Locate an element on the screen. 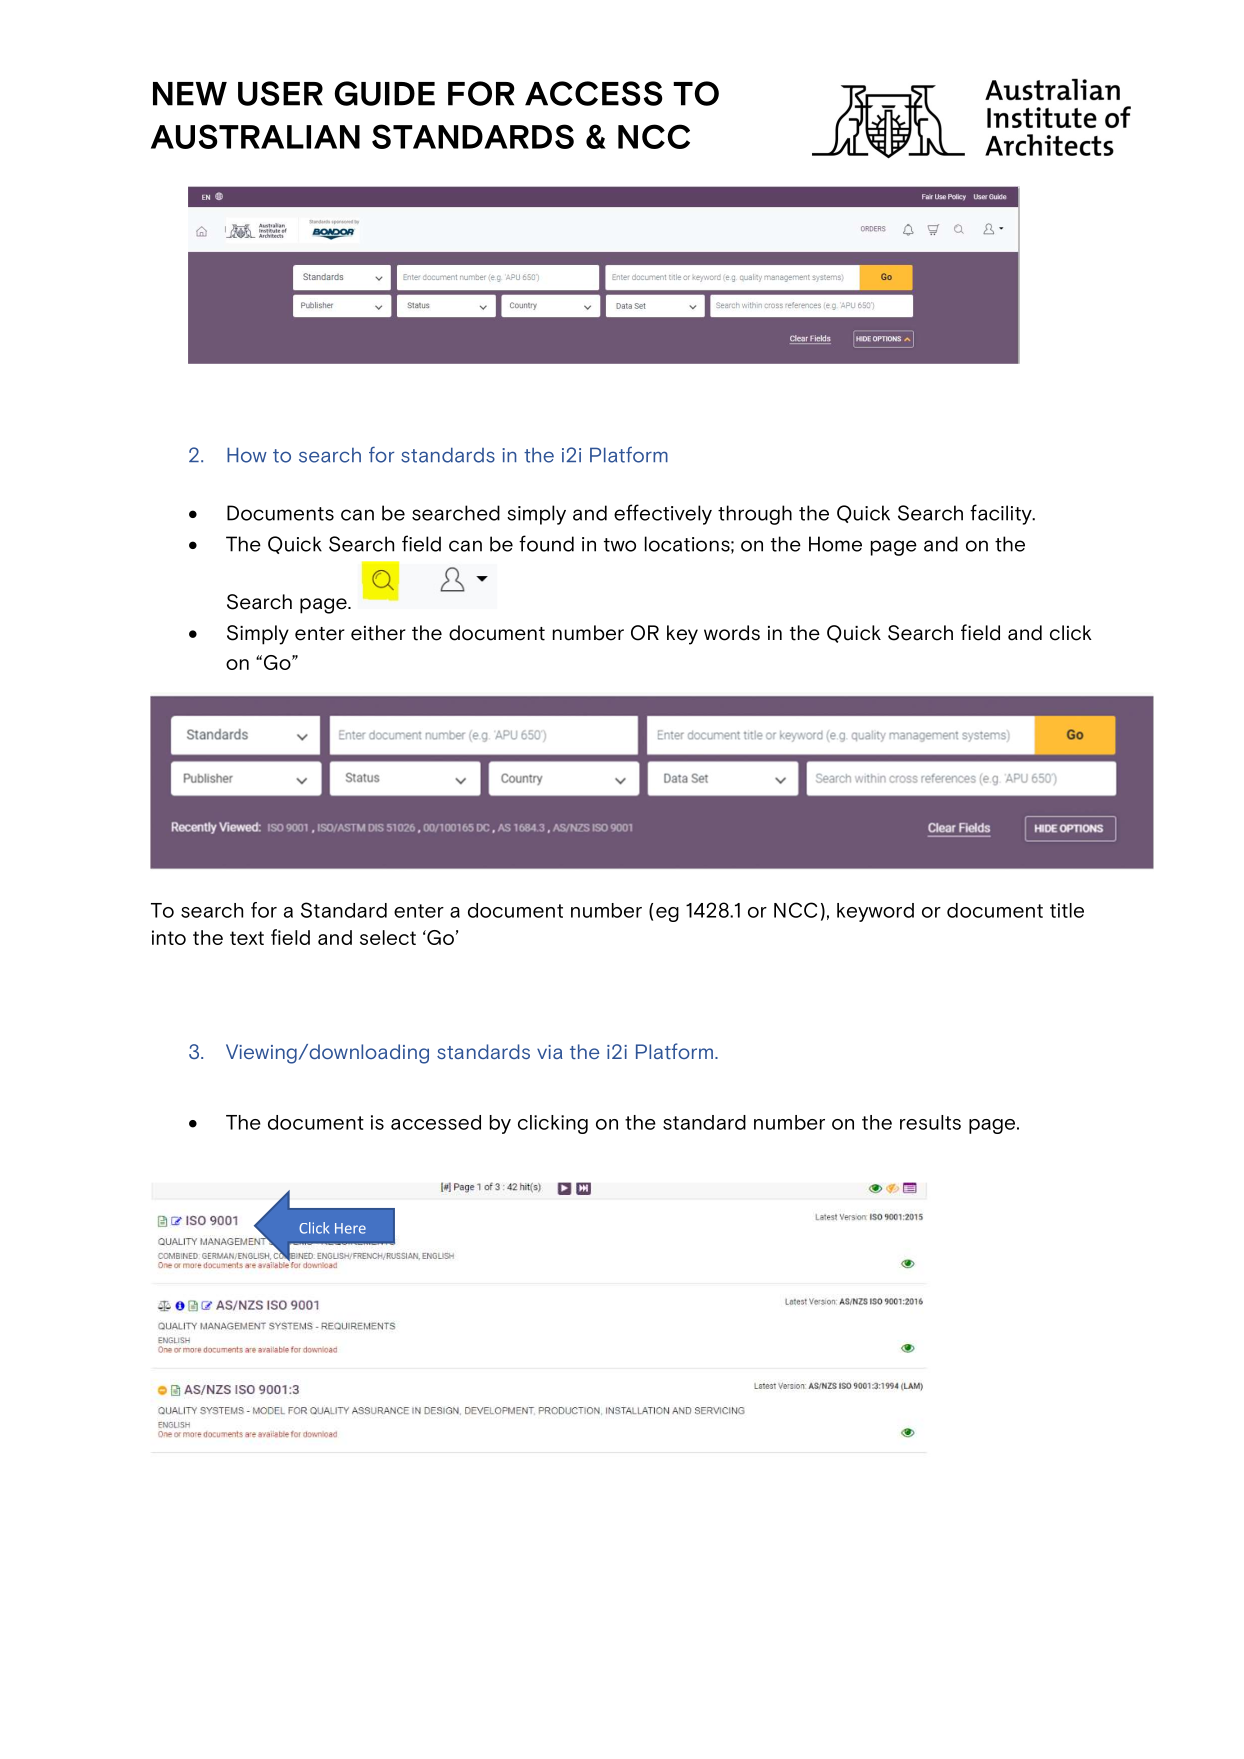 This screenshot has width=1244, height=1759. facility is located at coordinates (1002, 514).
